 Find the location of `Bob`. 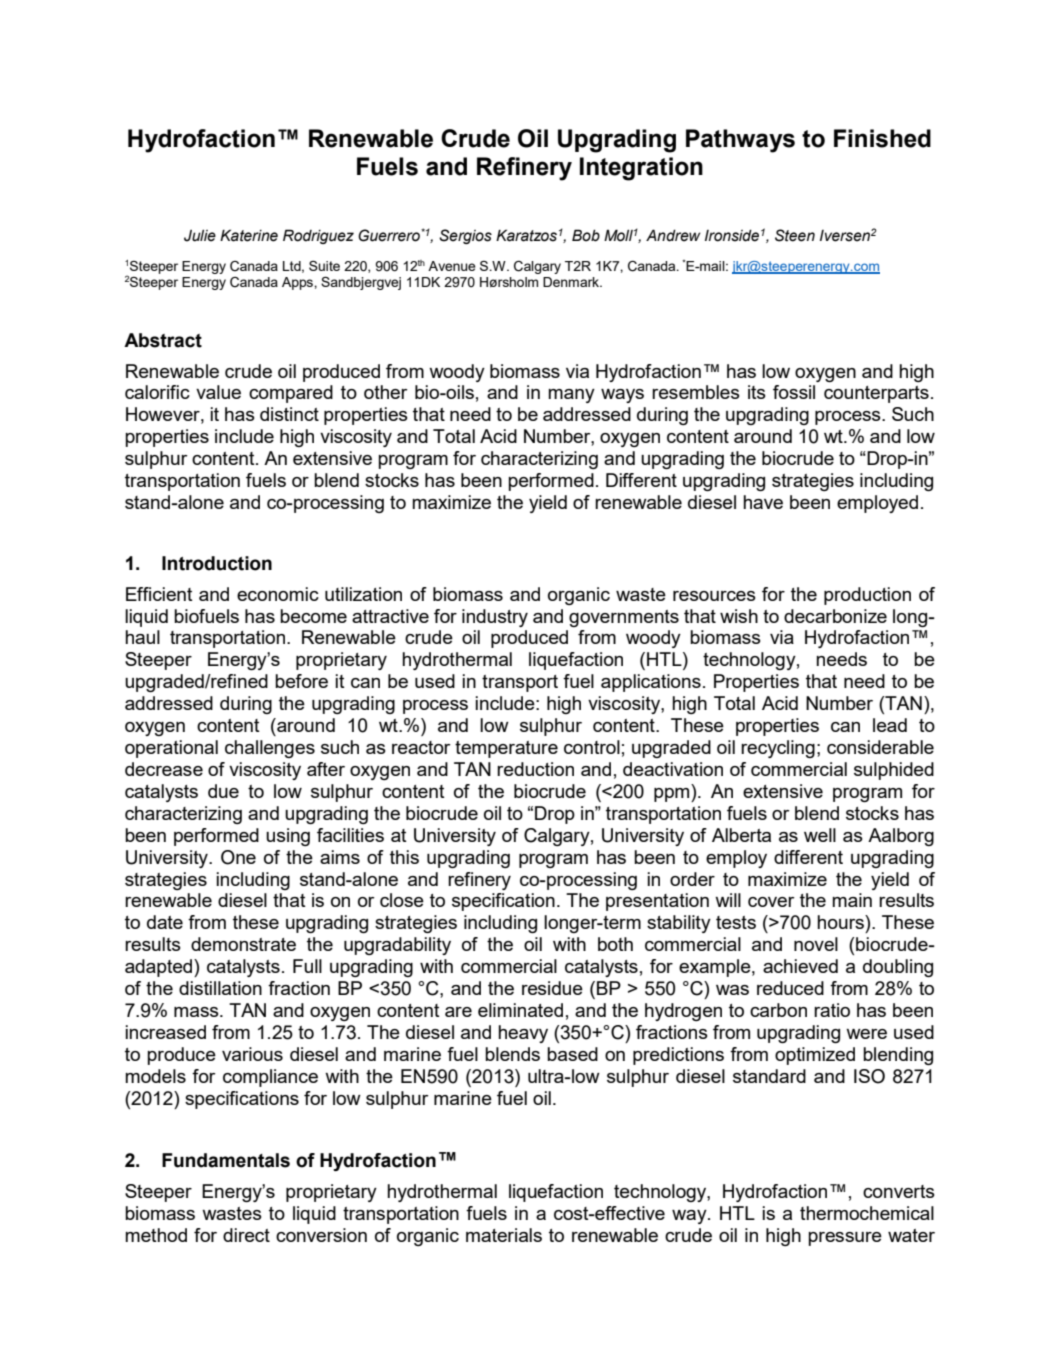

Bob is located at coordinates (586, 235).
